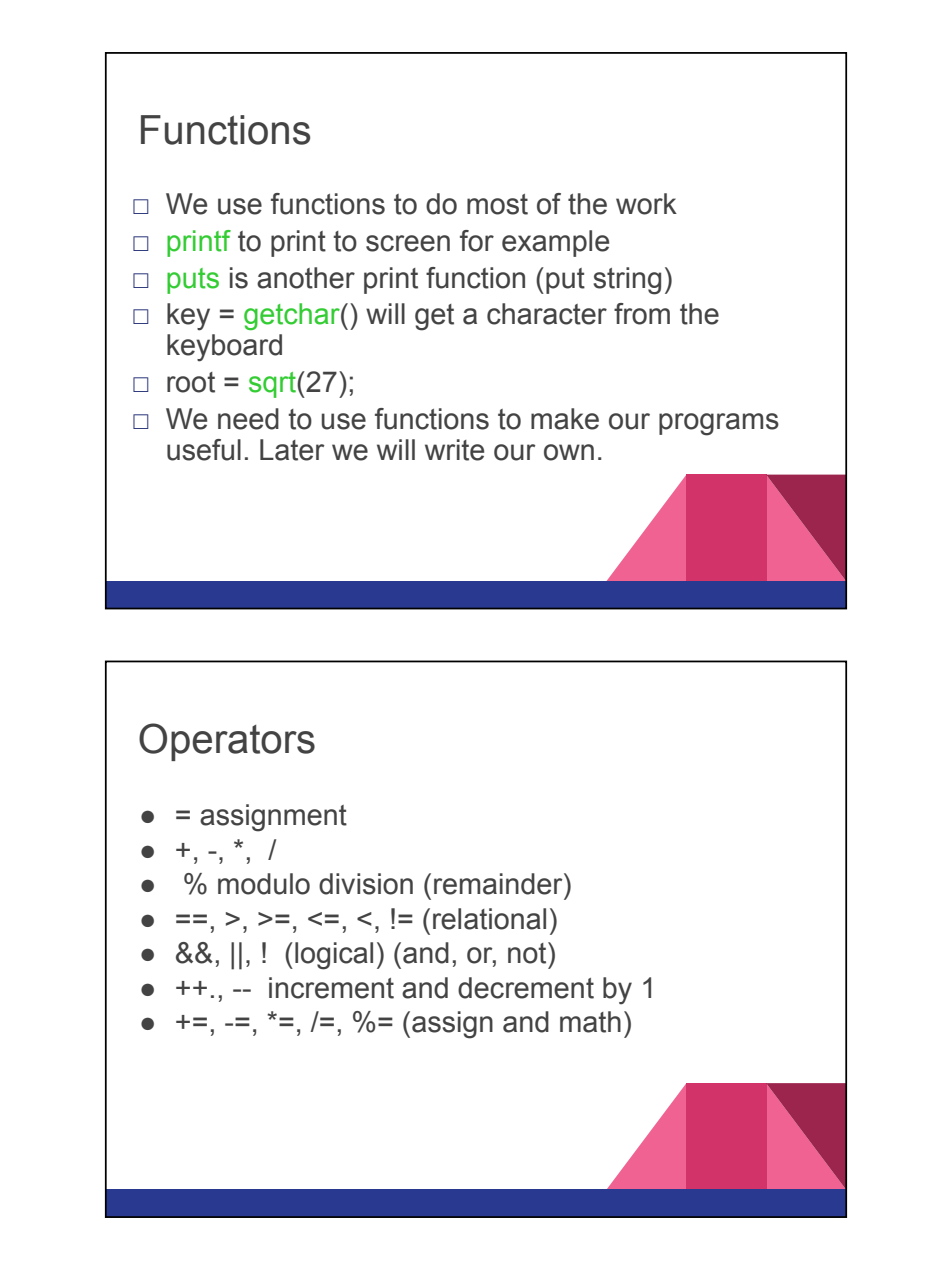 The width and height of the screenshot is (952, 1270). Describe the element at coordinates (526, 988) in the screenshot. I see `decrement` at that location.
